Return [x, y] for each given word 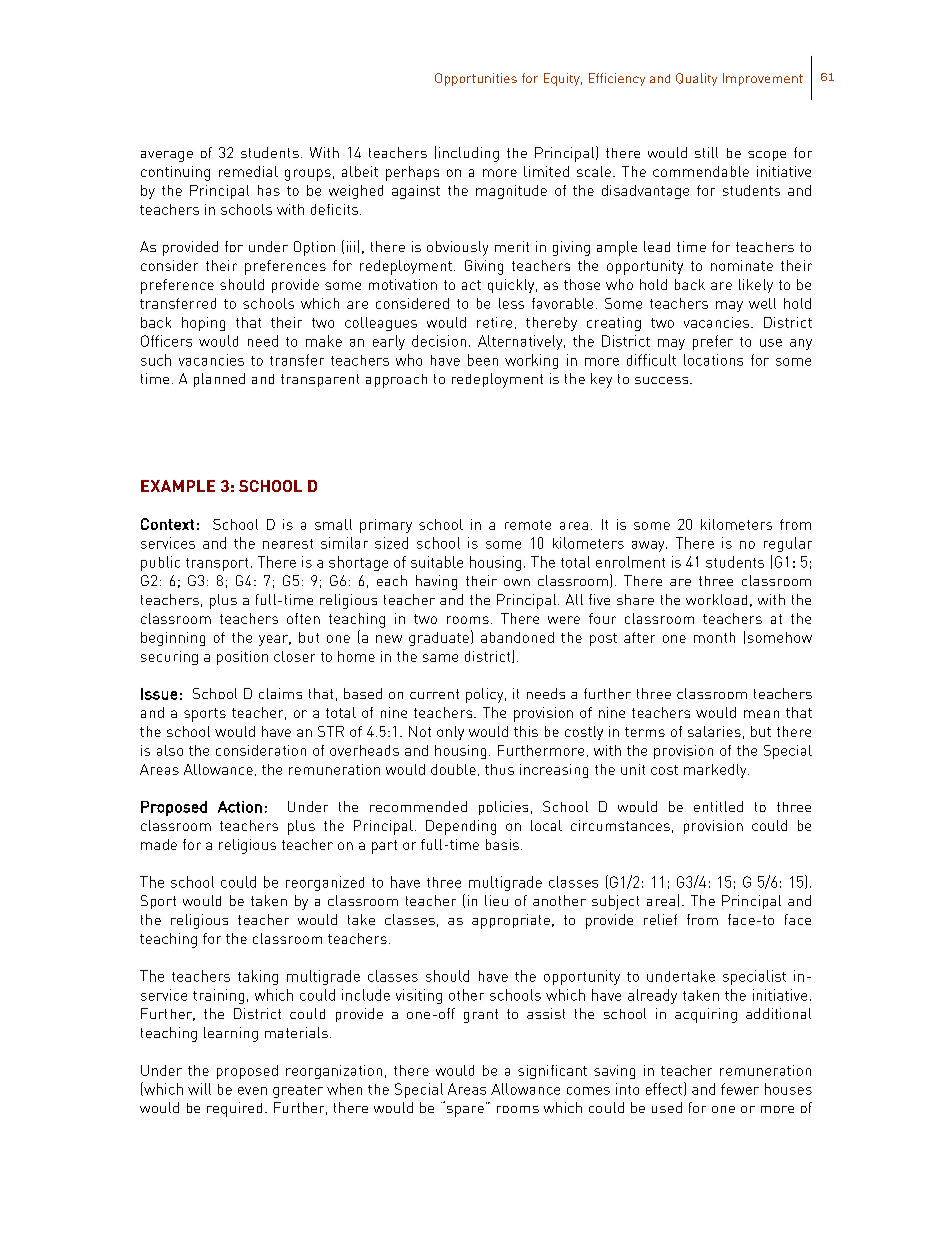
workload [716, 599]
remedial [248, 171]
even [252, 1091]
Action [240, 807]
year [275, 640]
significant [552, 1072]
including [469, 154]
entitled [718, 806]
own [517, 582]
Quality [696, 79]
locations [713, 360]
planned [219, 380]
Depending [461, 827]
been [483, 360]
